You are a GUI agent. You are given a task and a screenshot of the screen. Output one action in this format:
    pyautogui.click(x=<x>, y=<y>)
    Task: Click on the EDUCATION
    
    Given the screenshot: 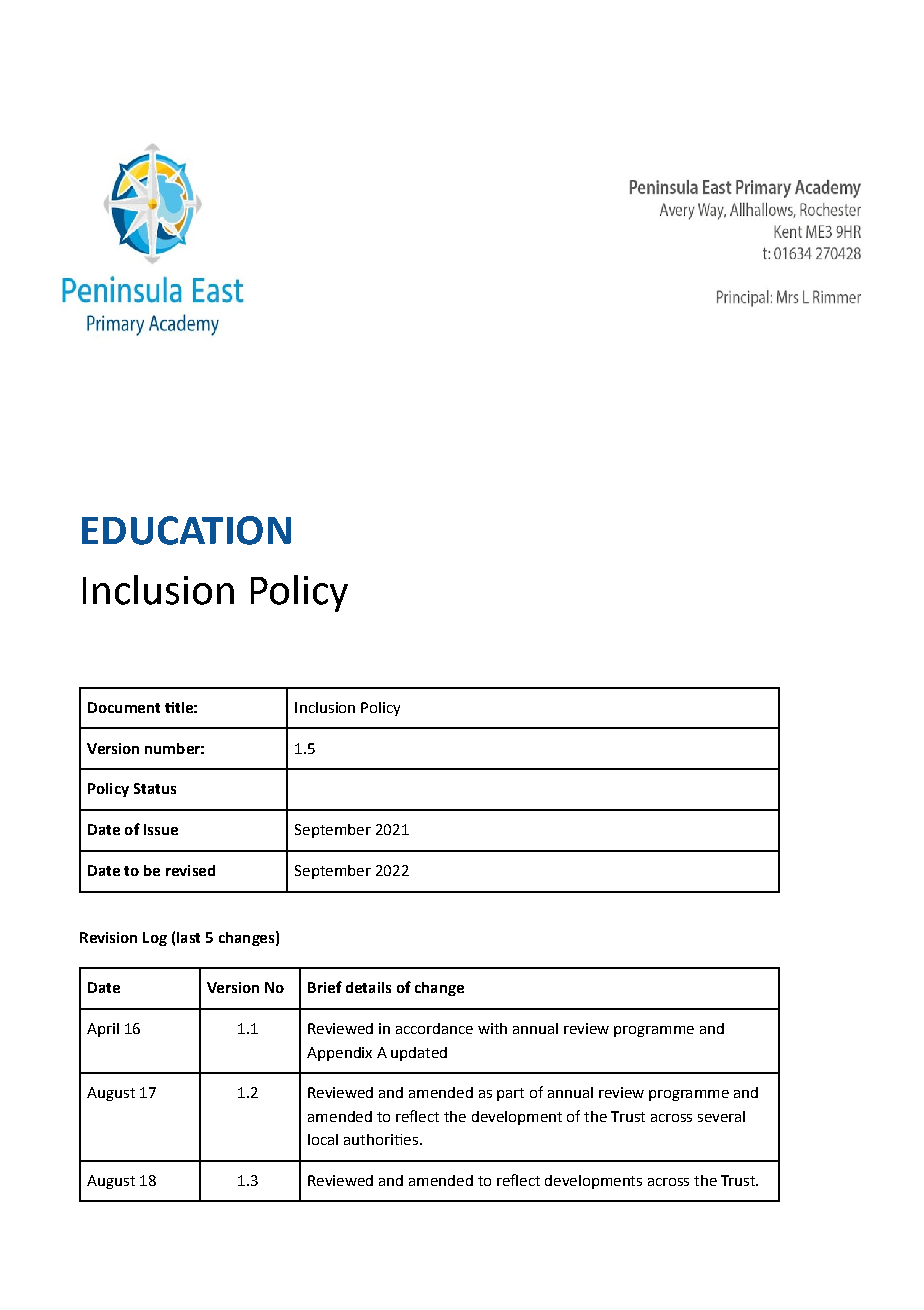 What is the action you would take?
    pyautogui.click(x=186, y=530)
